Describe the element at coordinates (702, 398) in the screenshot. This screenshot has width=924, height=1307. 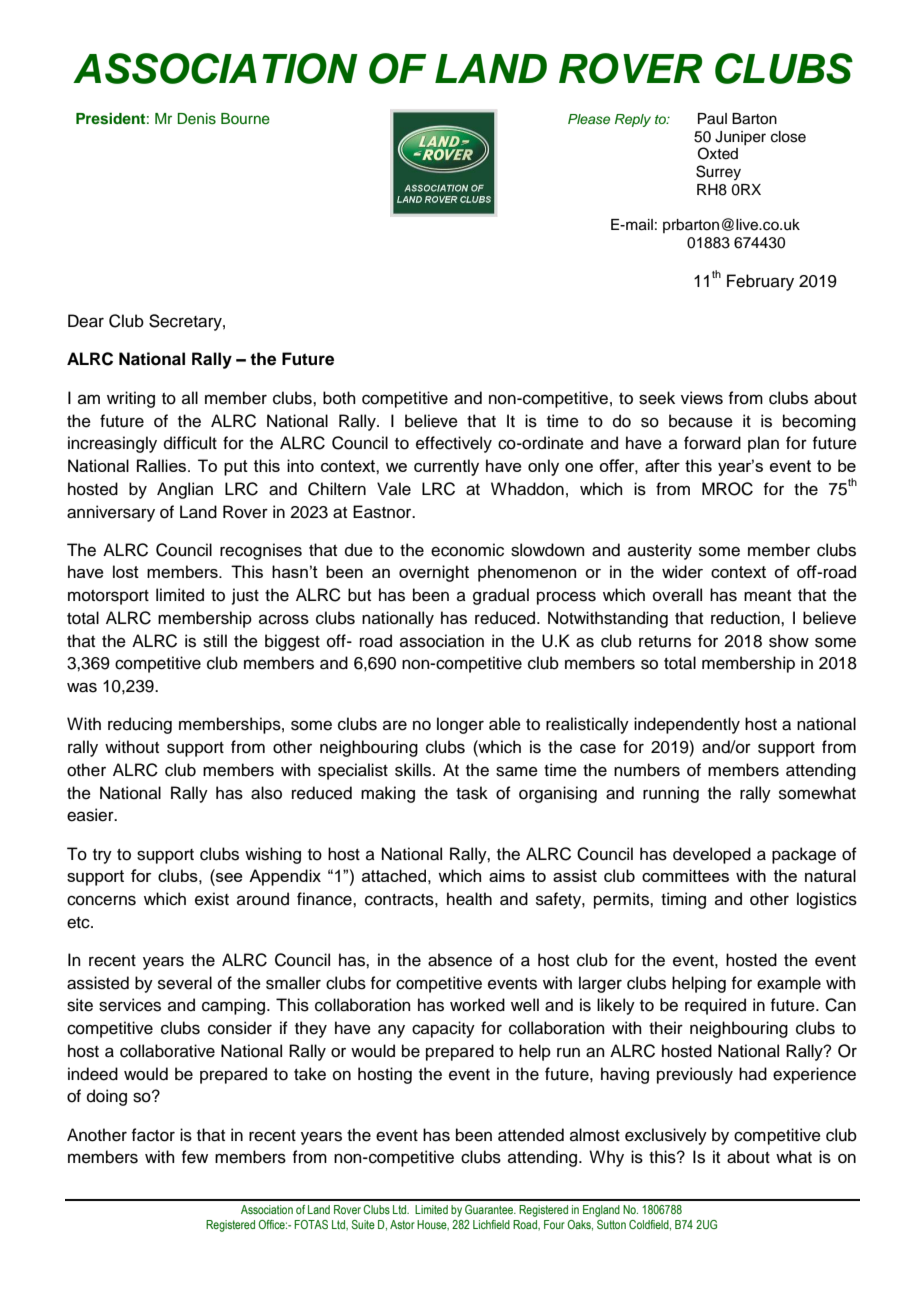
I see `views` at that location.
